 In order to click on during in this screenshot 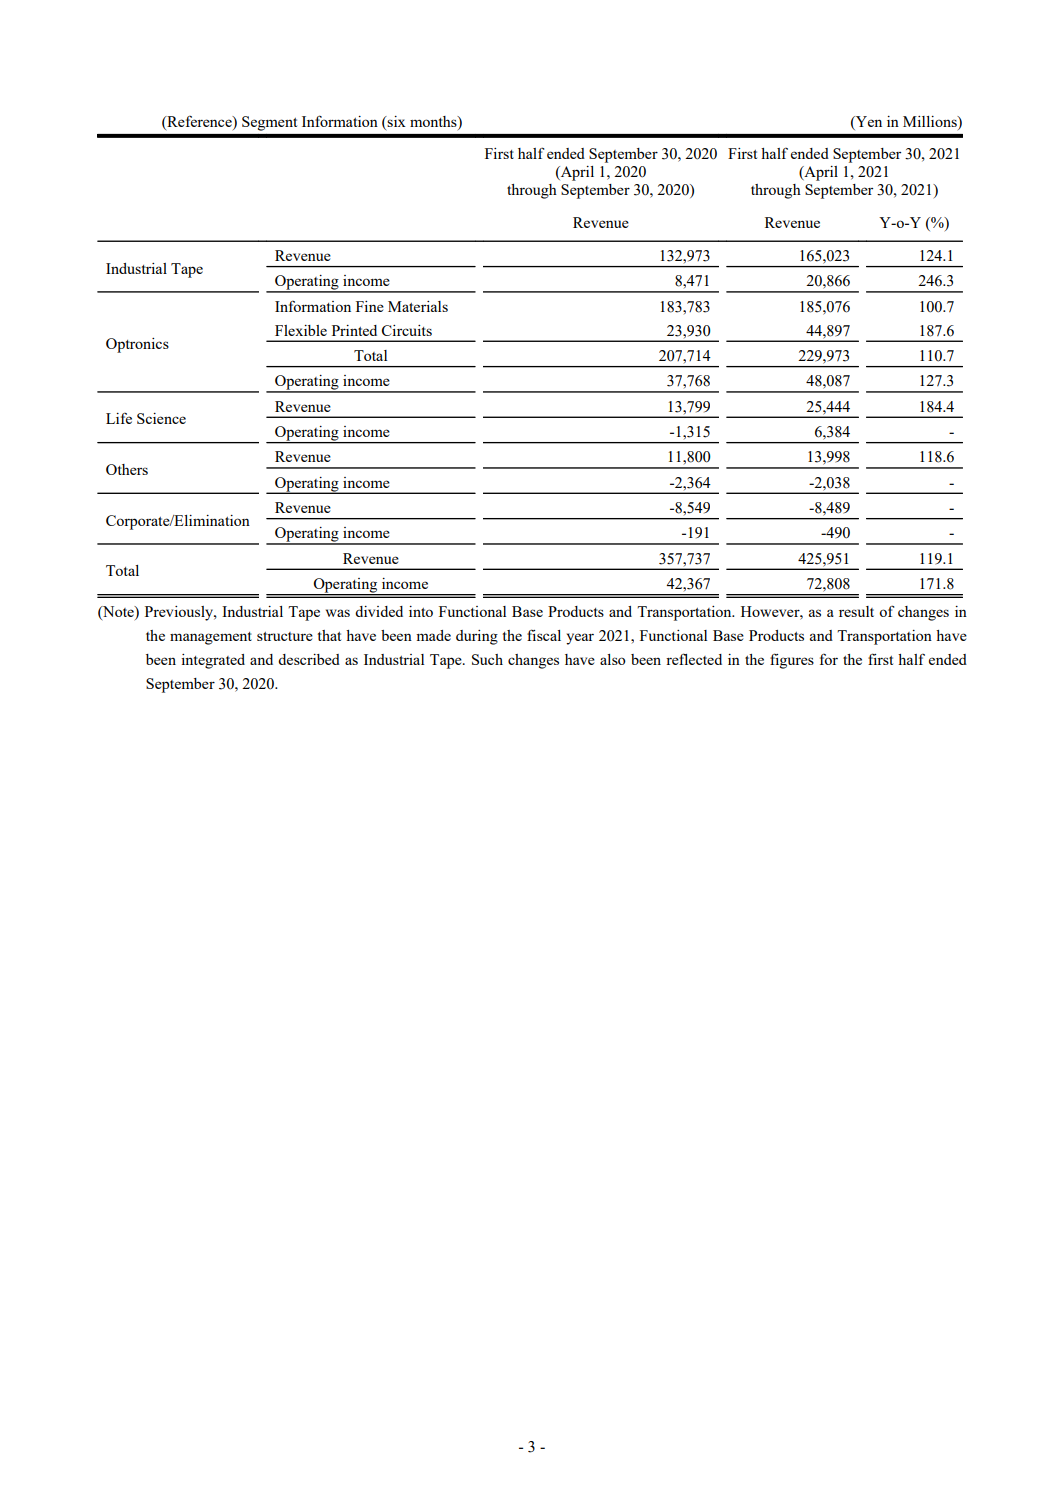, I will do `click(477, 637)`.
